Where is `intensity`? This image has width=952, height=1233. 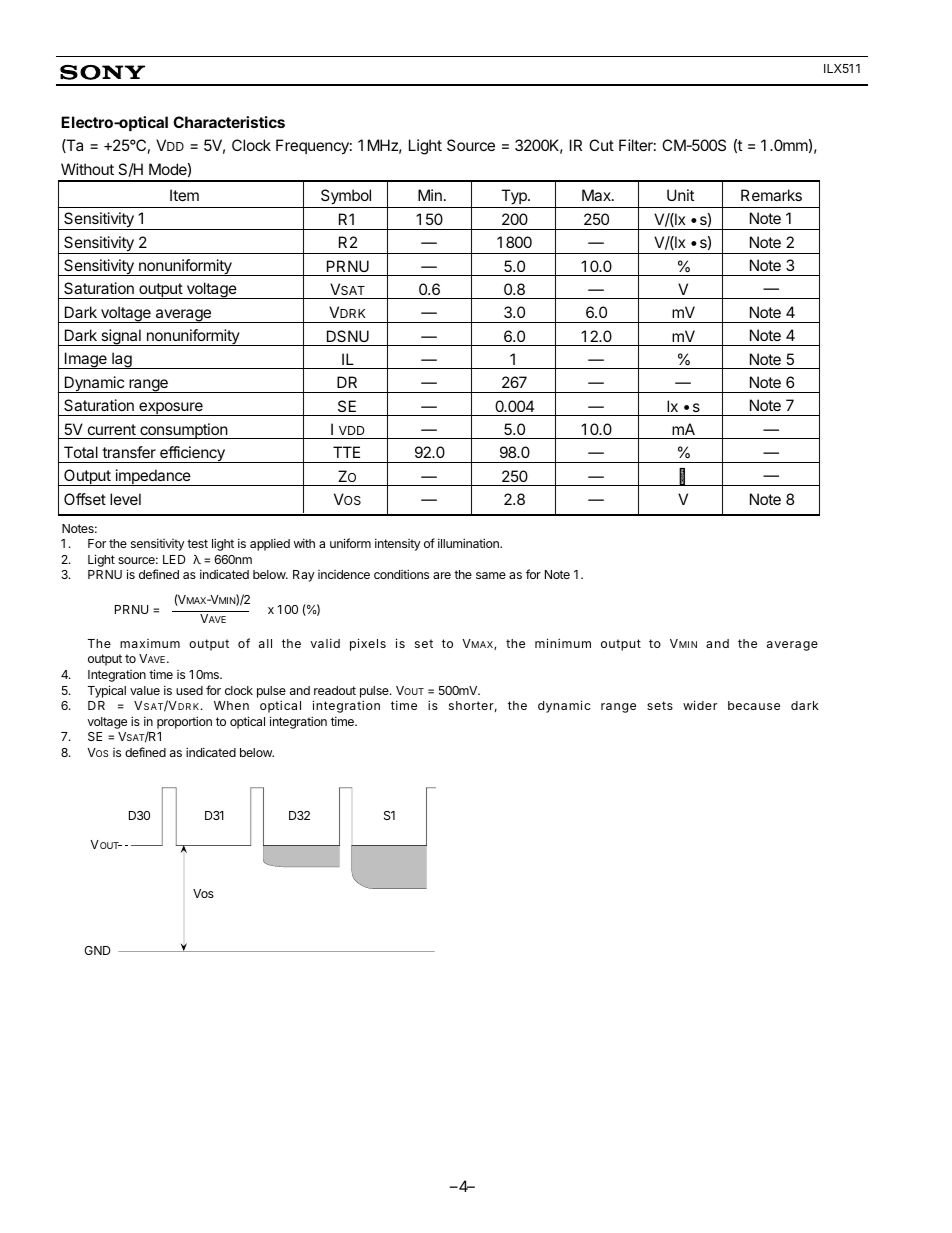 intensity is located at coordinates (398, 544).
